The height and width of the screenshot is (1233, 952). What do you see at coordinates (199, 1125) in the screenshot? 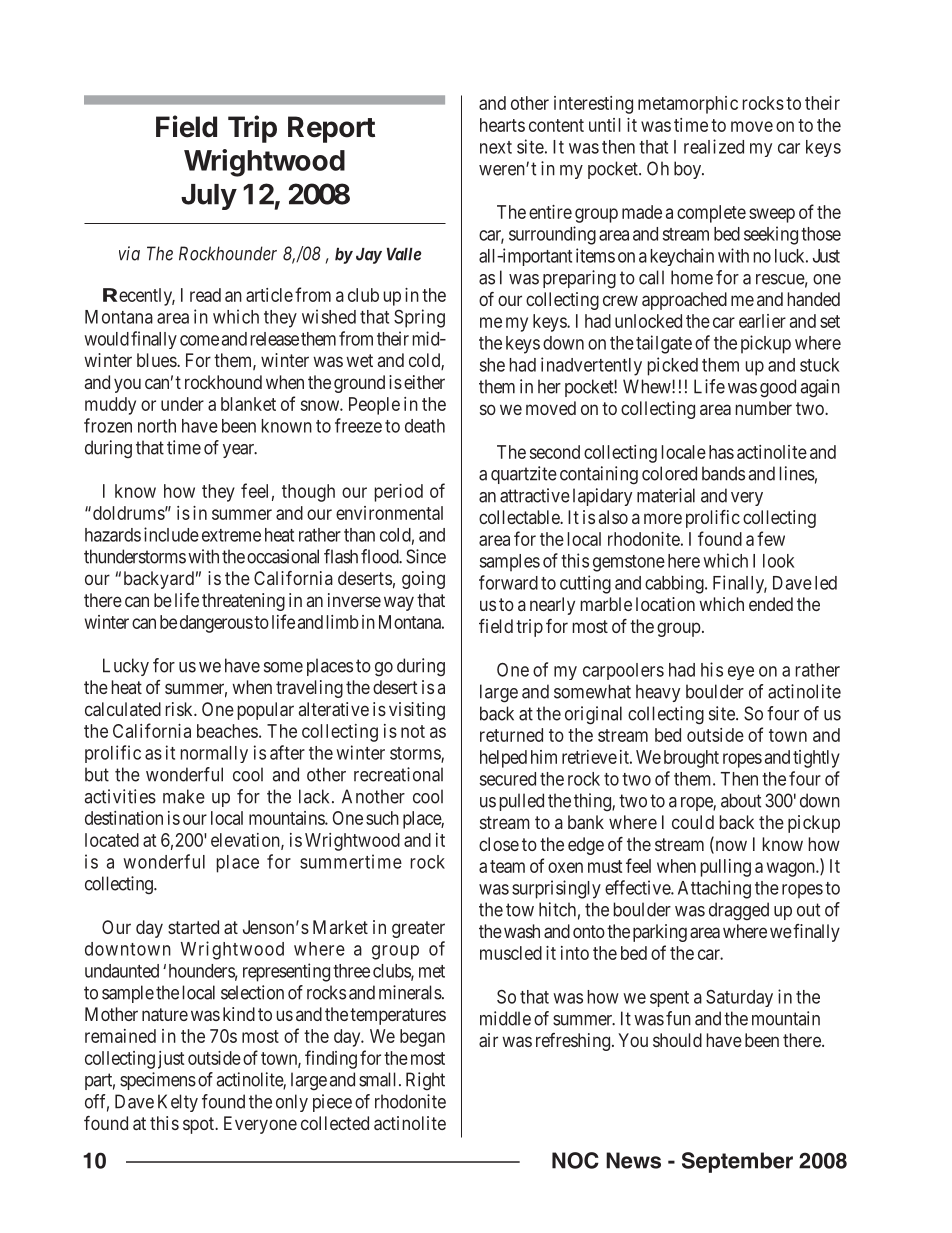
I see `spot` at bounding box center [199, 1125].
